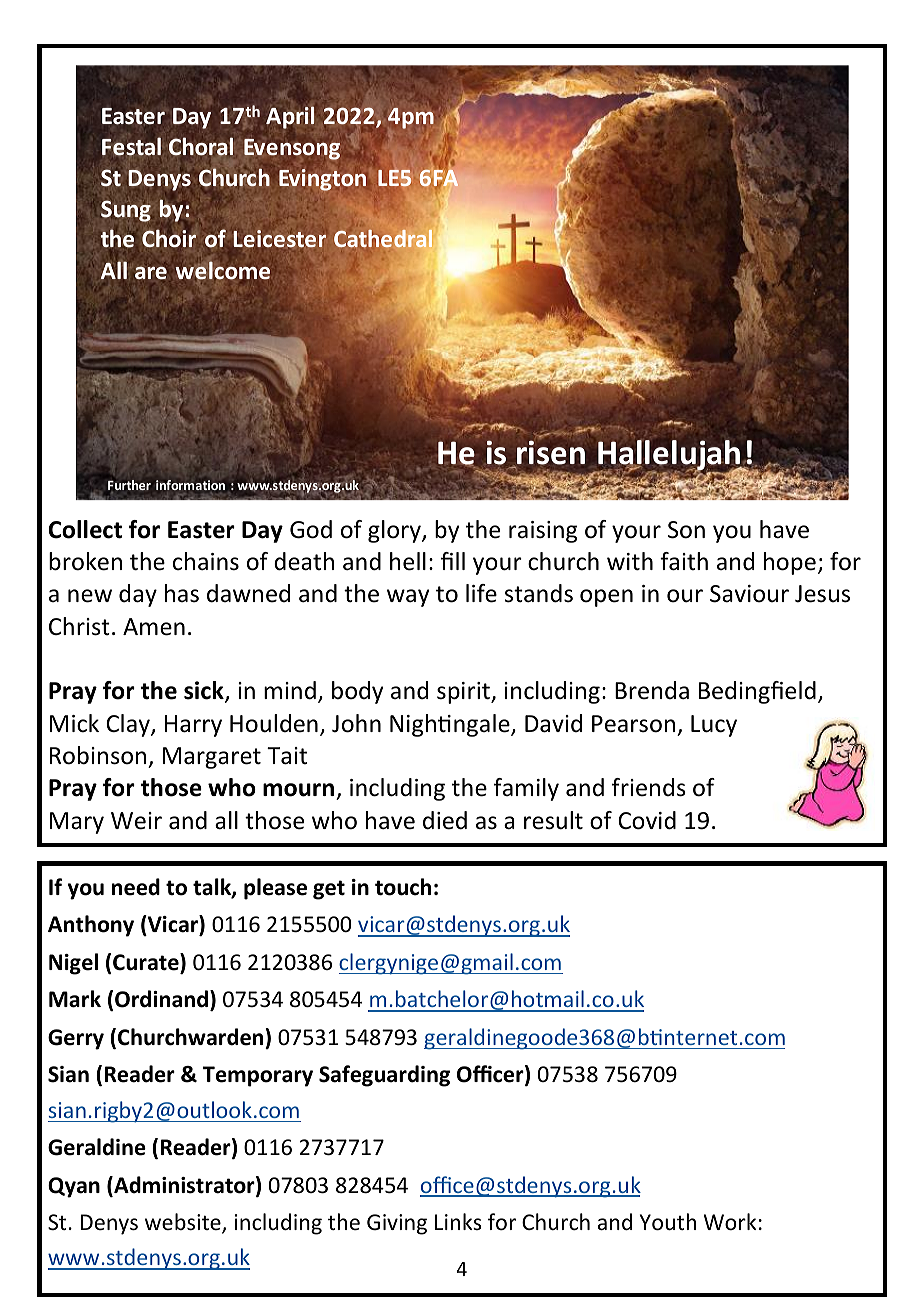  I want to click on spirit, so click(464, 693).
